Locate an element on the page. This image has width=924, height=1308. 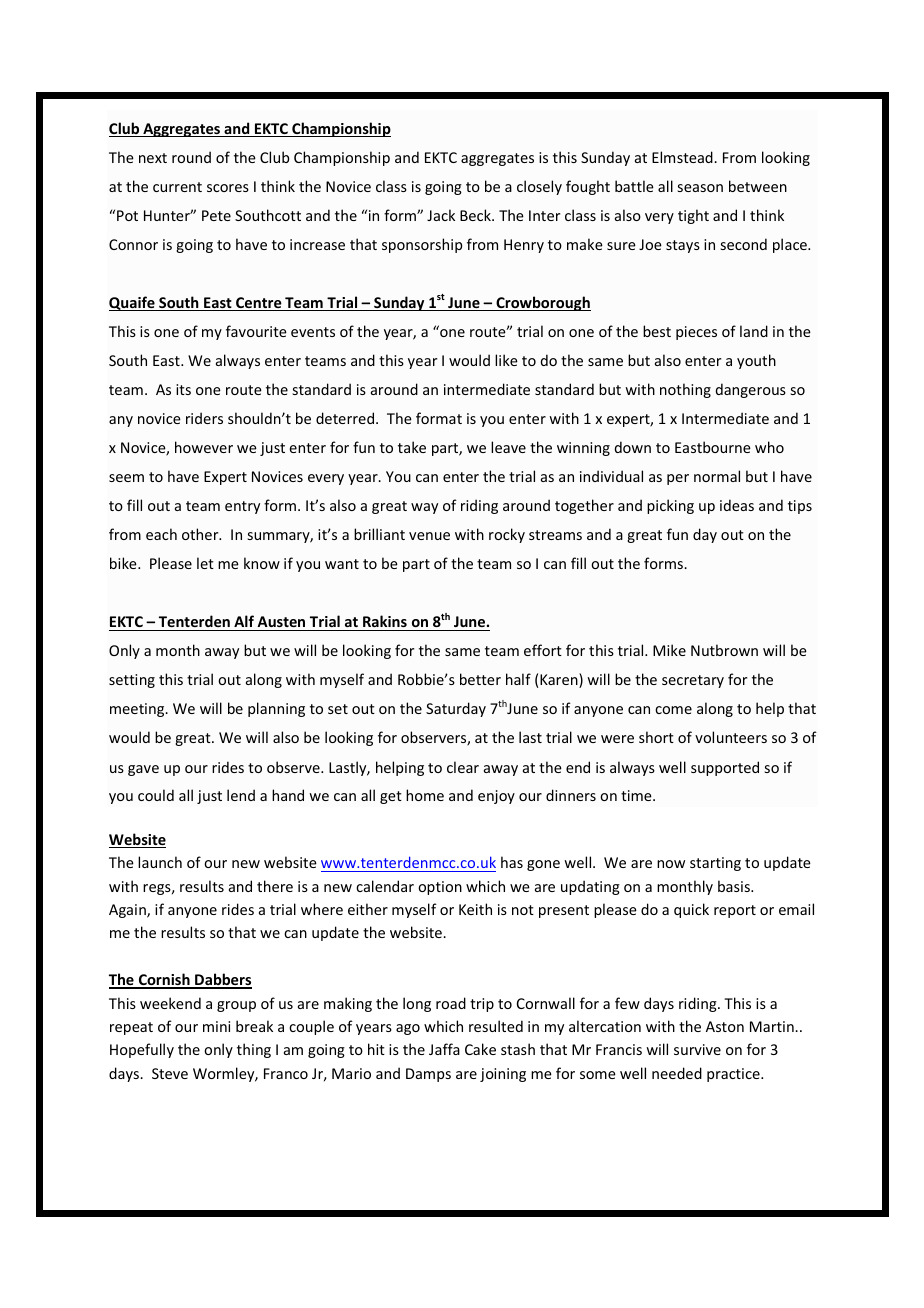
clear is located at coordinates (463, 767).
